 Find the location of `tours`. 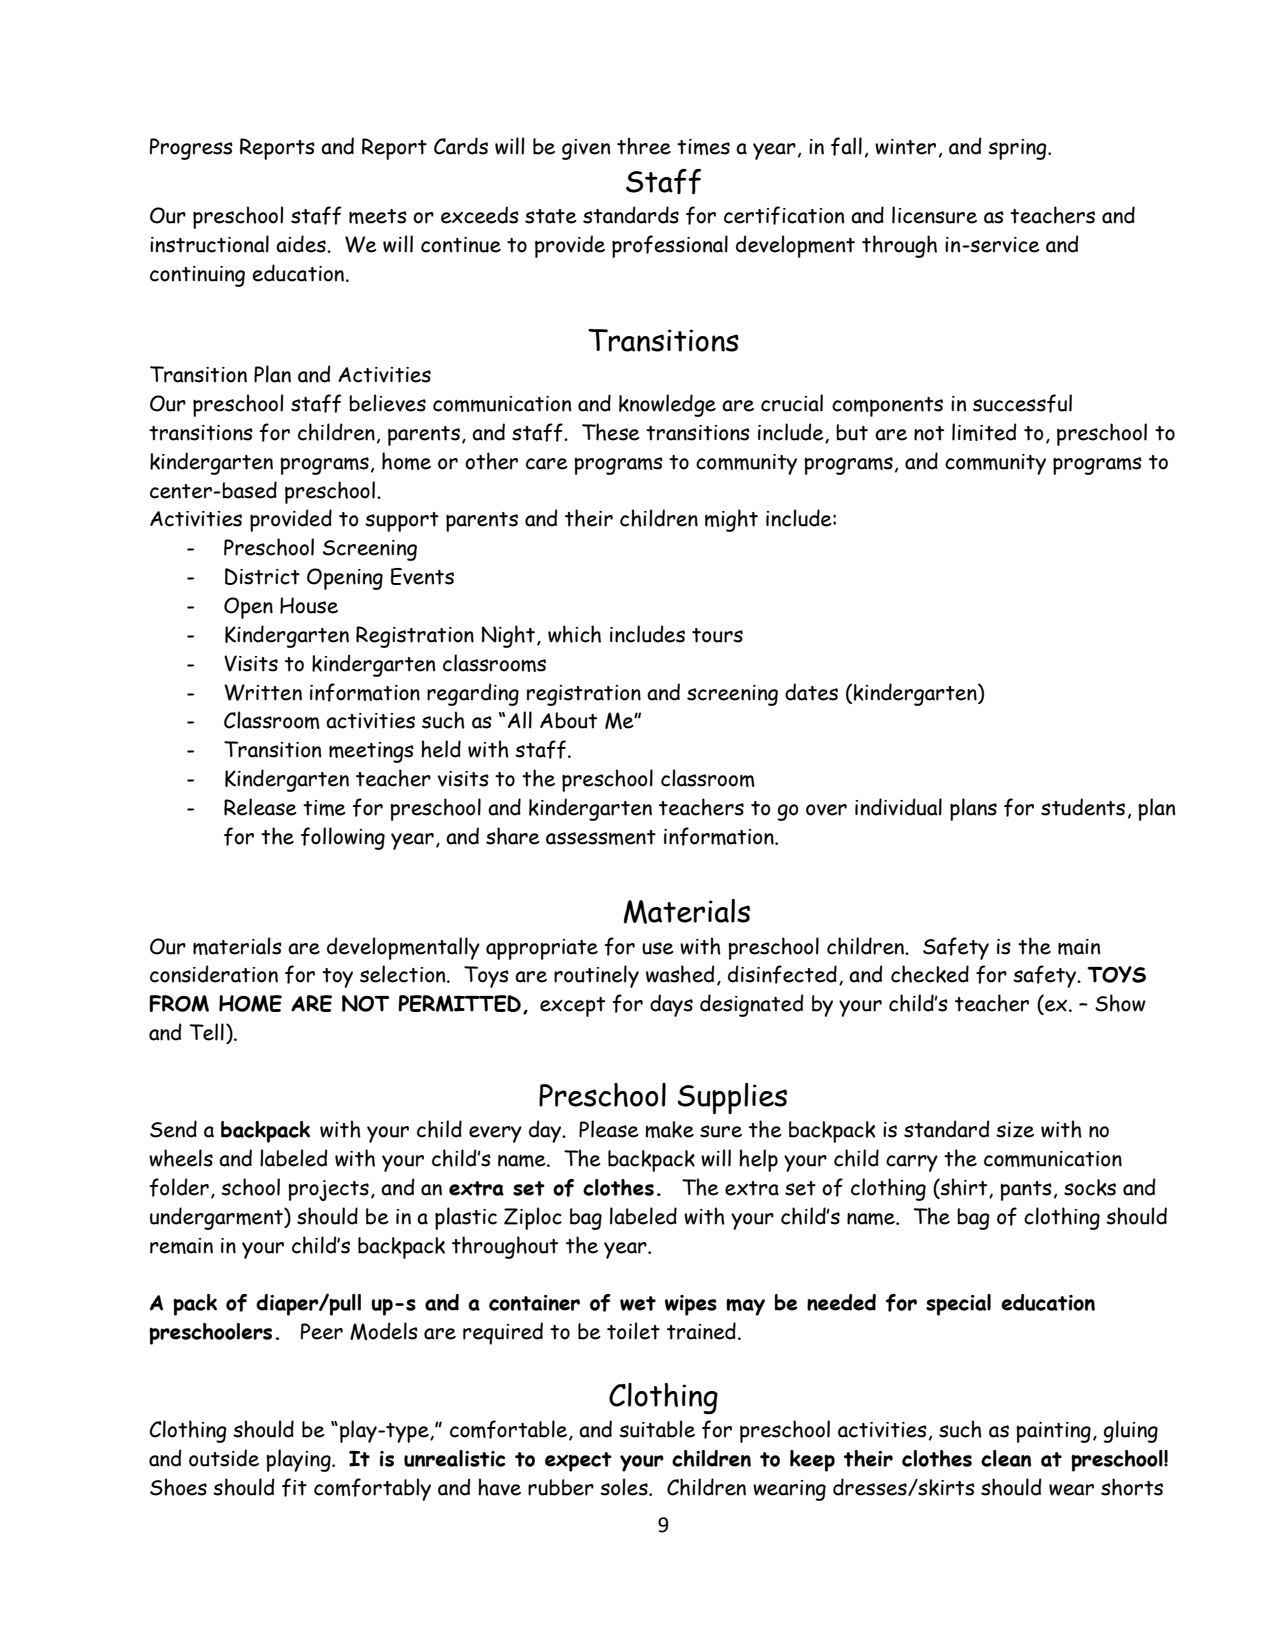

tours is located at coordinates (717, 635).
